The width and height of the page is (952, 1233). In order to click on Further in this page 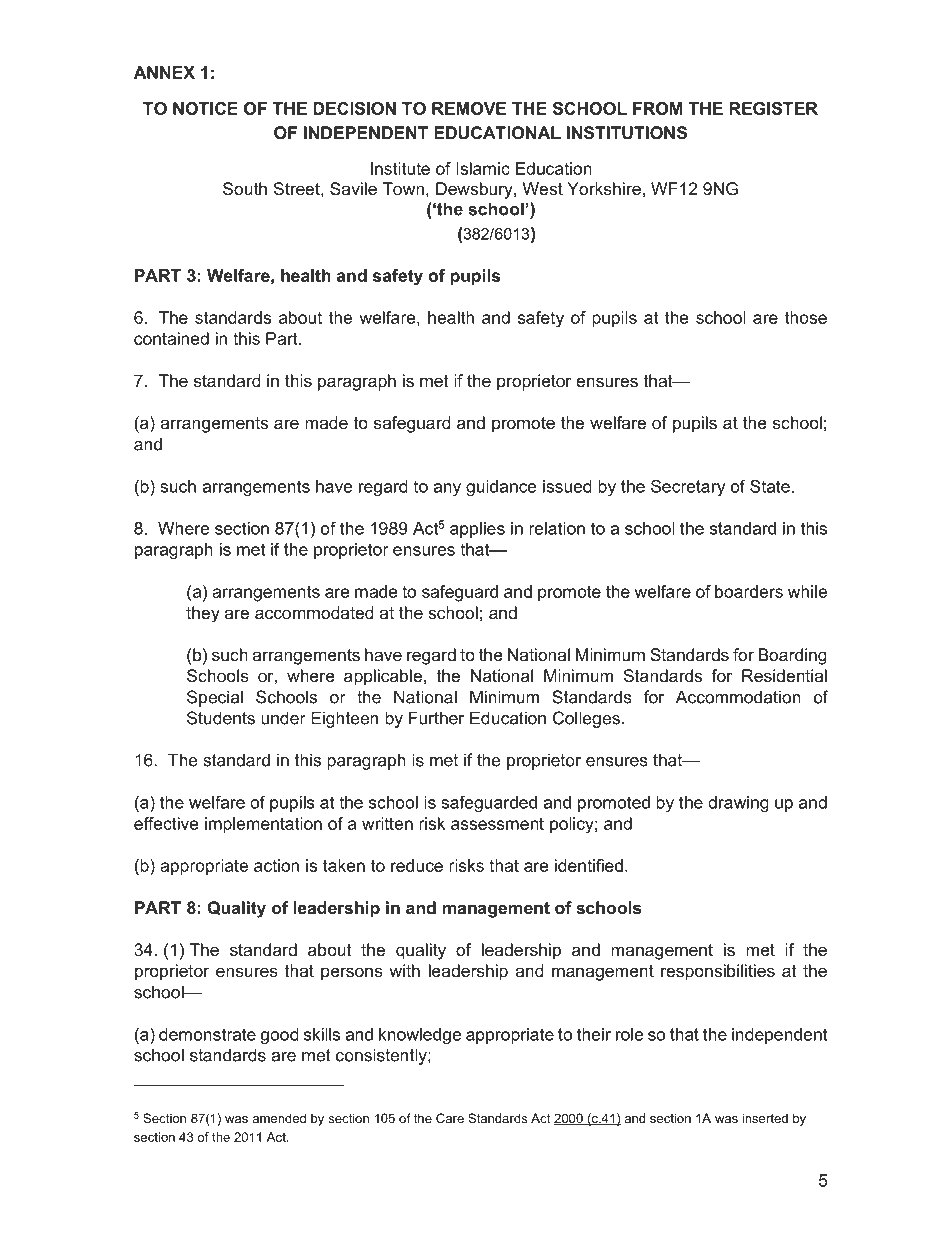, I will do `click(436, 718)`.
